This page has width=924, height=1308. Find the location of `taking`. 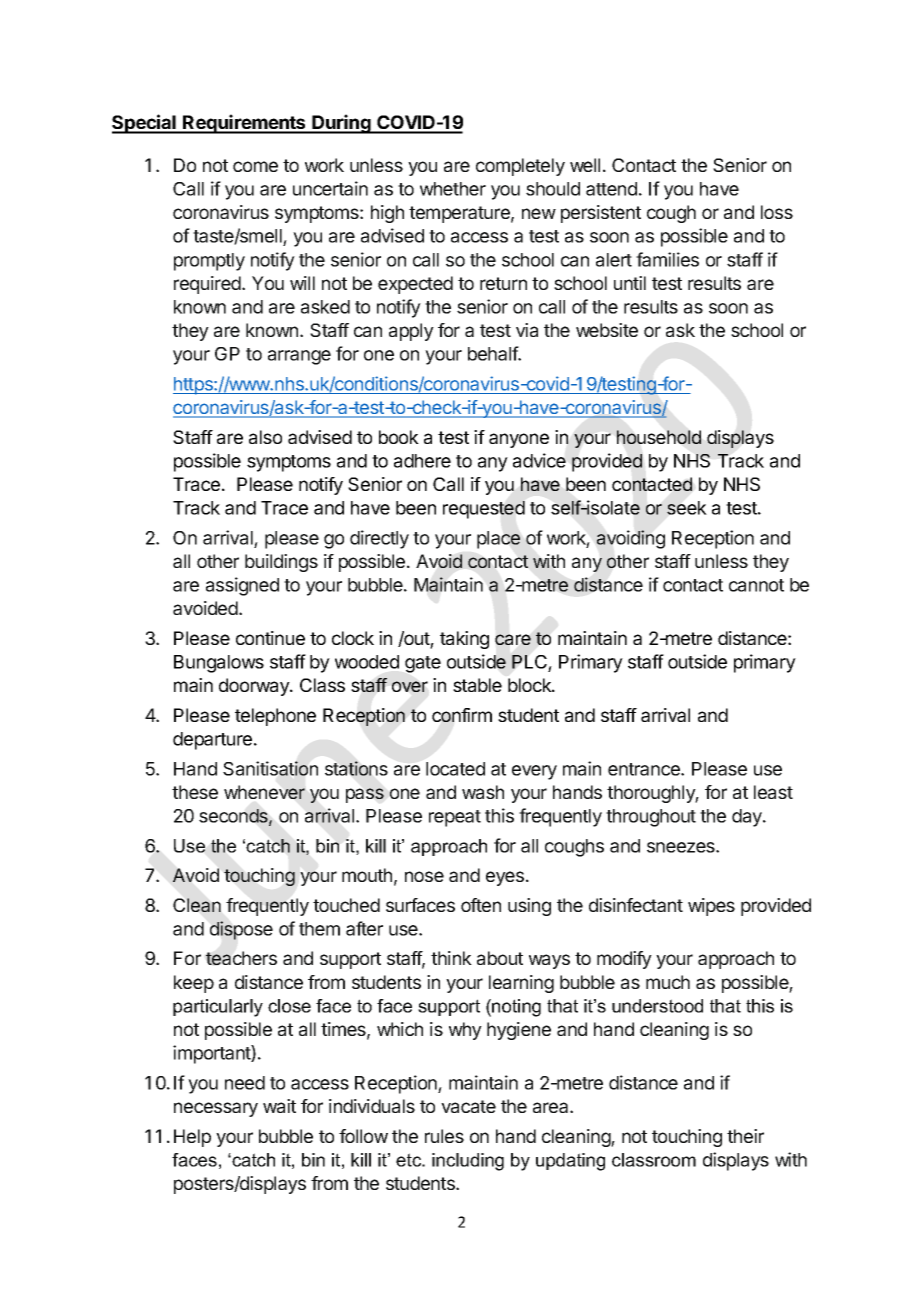

taking is located at coordinates (464, 640).
